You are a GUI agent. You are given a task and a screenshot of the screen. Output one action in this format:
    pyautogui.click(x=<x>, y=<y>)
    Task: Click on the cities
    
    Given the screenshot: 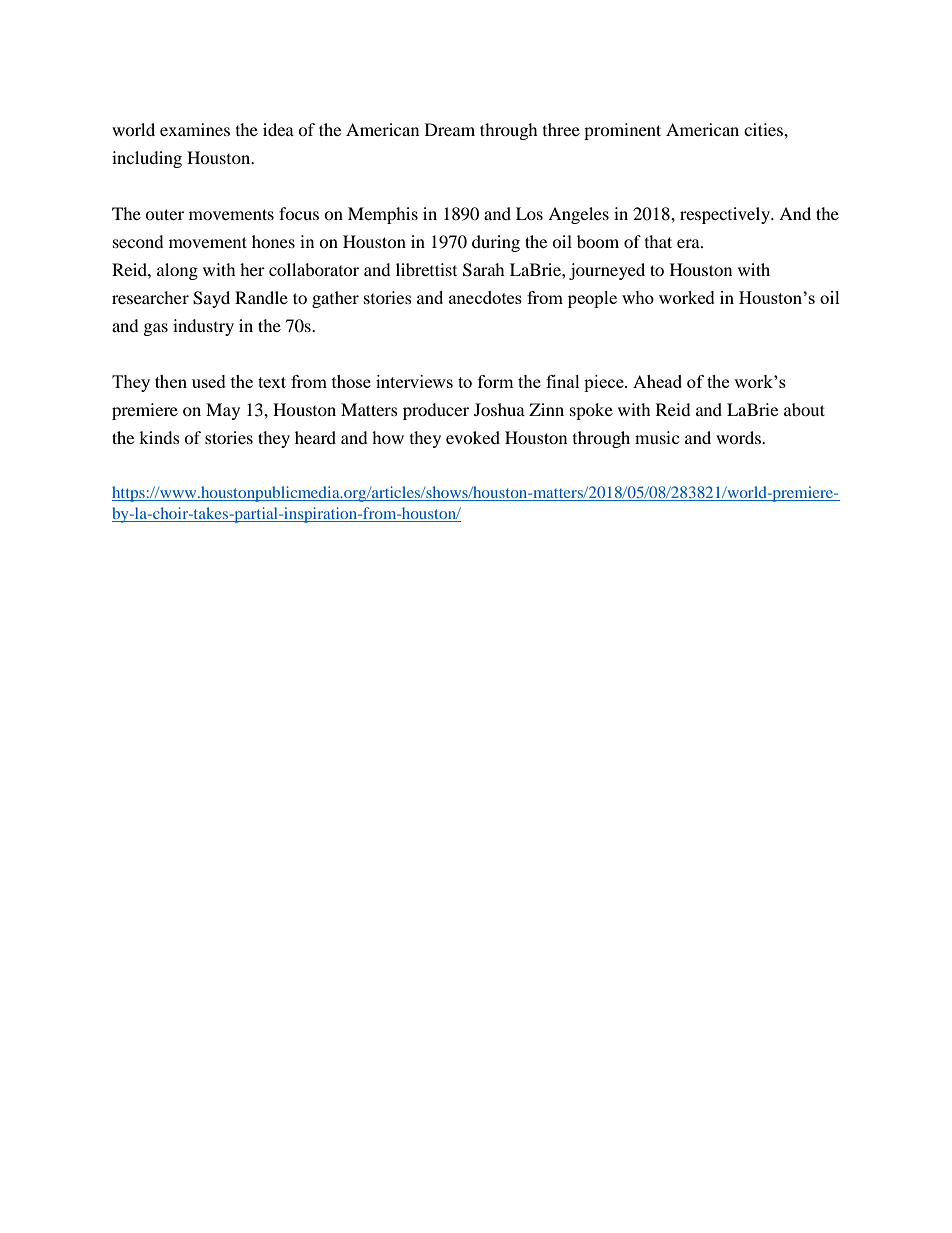 What is the action you would take?
    pyautogui.click(x=764, y=129)
